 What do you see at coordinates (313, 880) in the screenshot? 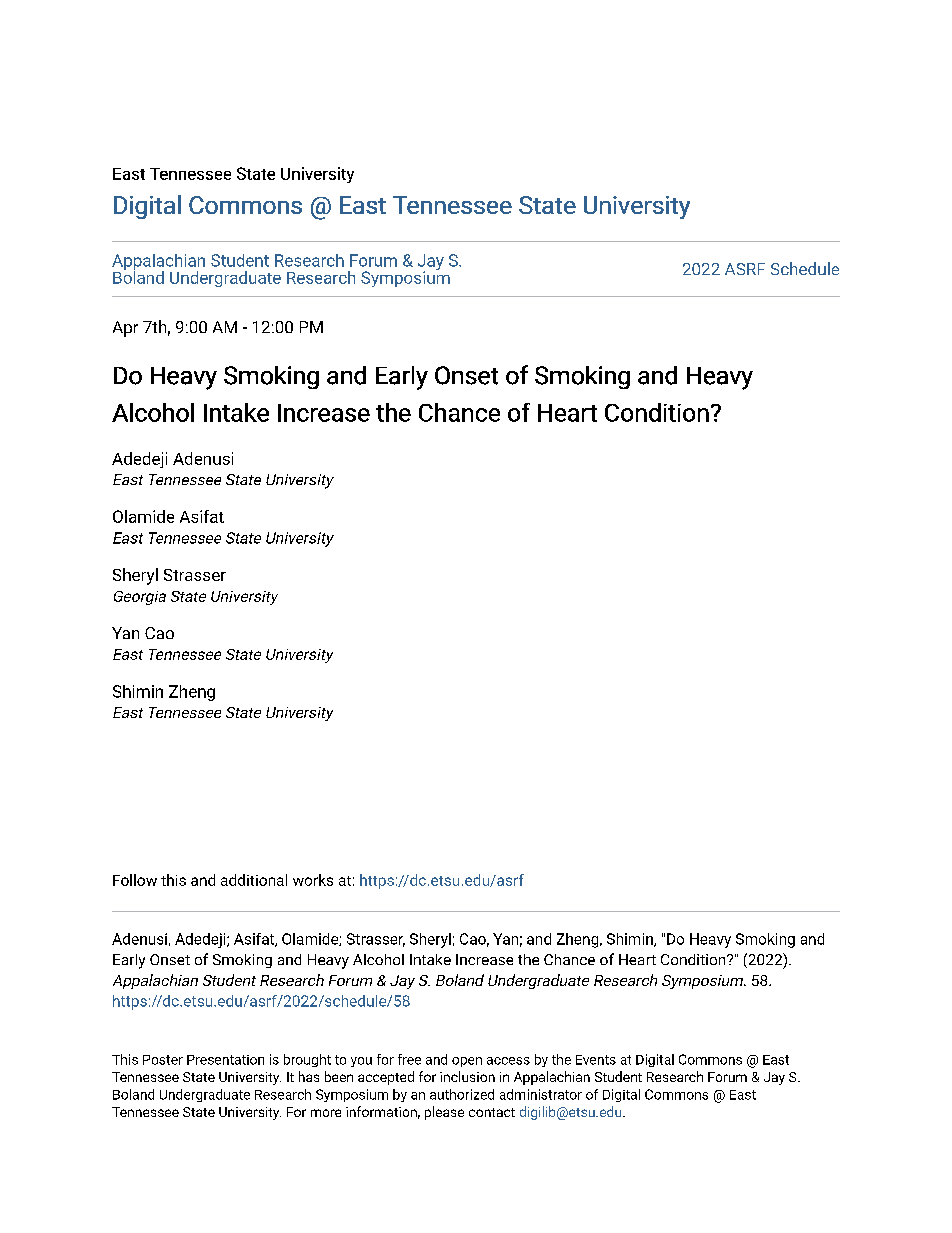
I see `works` at bounding box center [313, 880].
